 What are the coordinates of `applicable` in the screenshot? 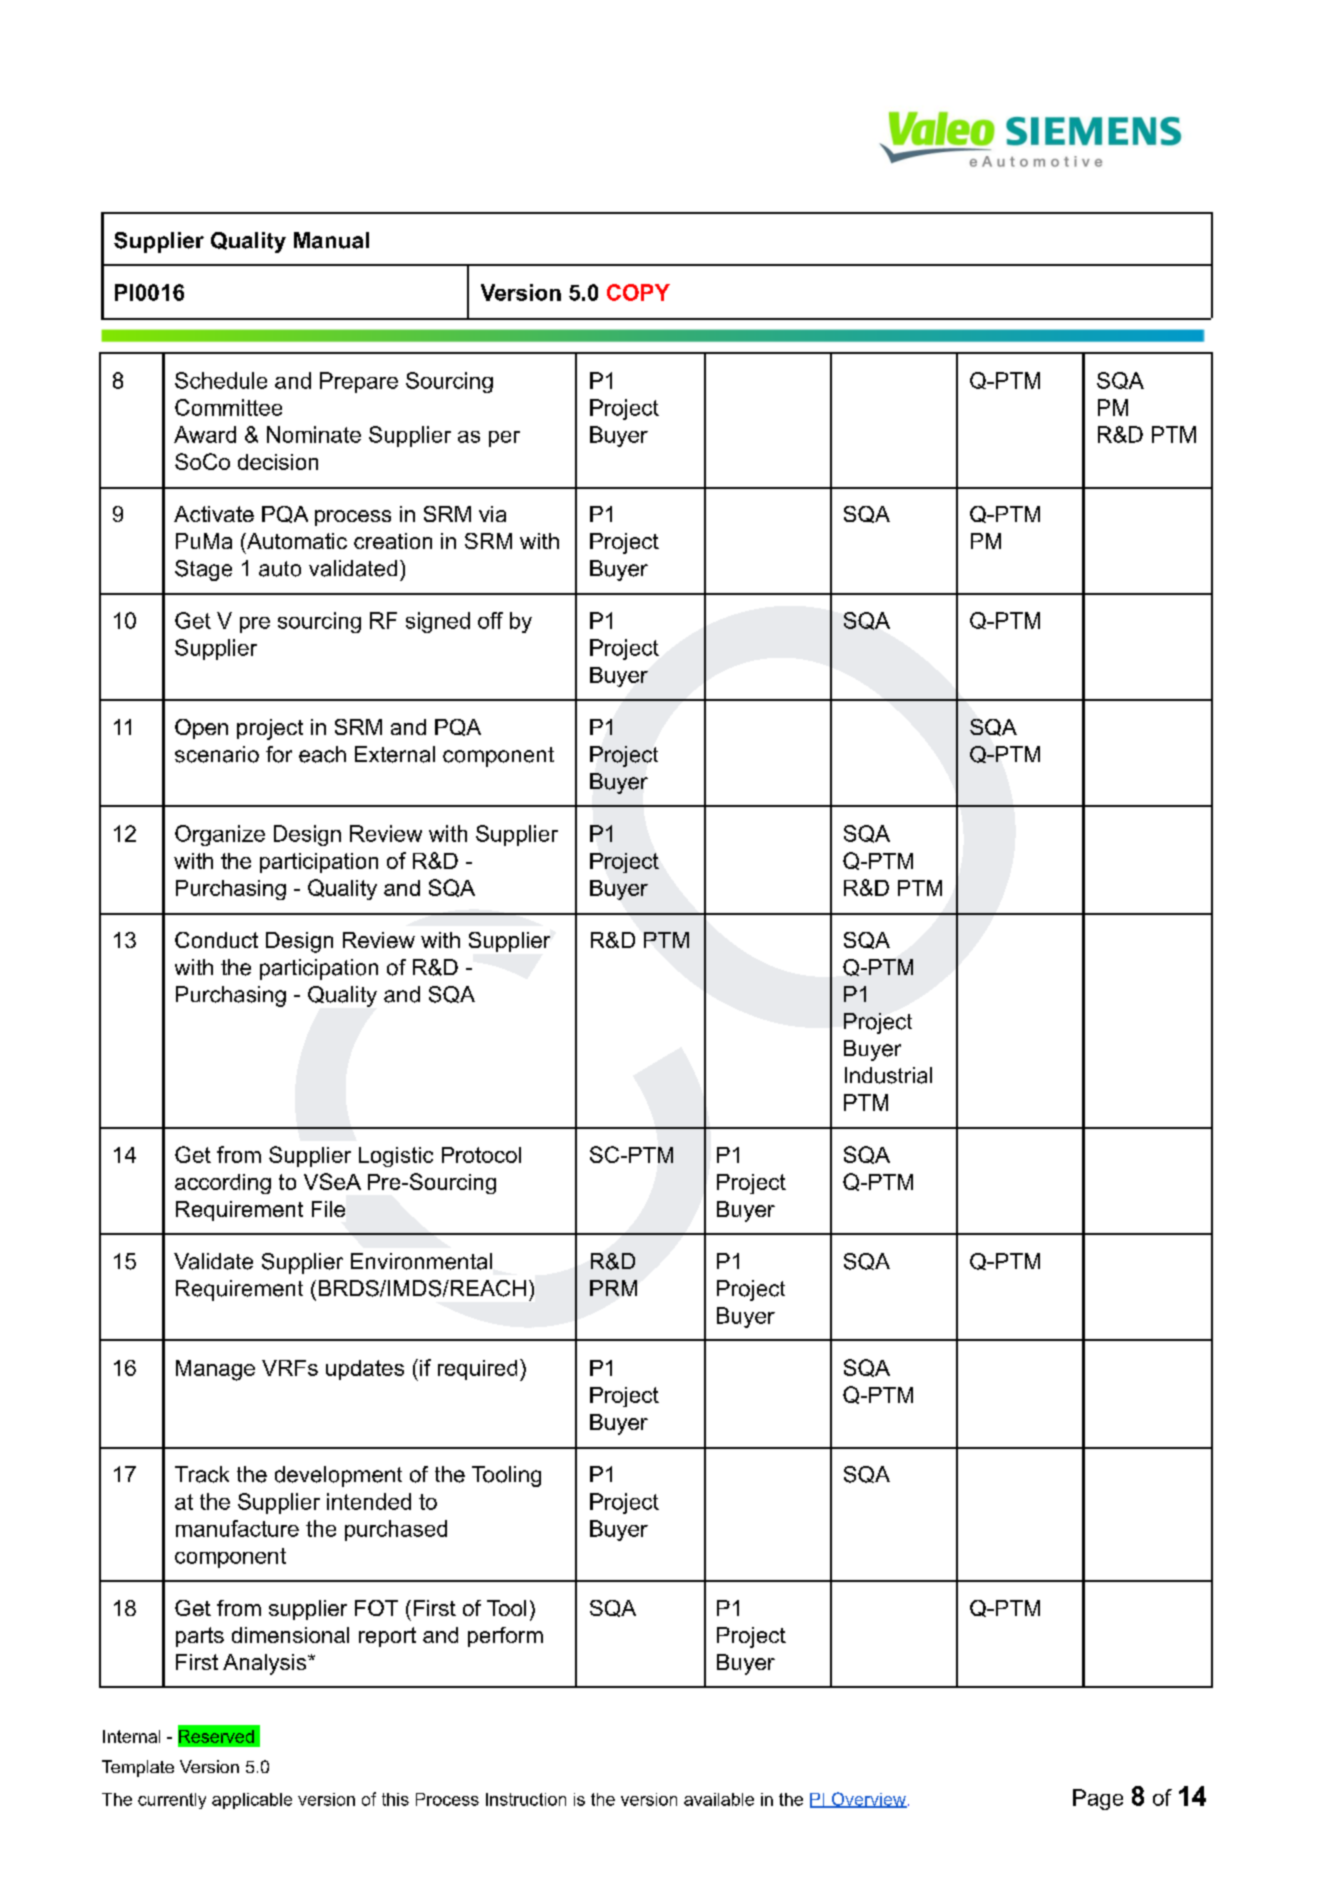 It's located at (252, 1801).
